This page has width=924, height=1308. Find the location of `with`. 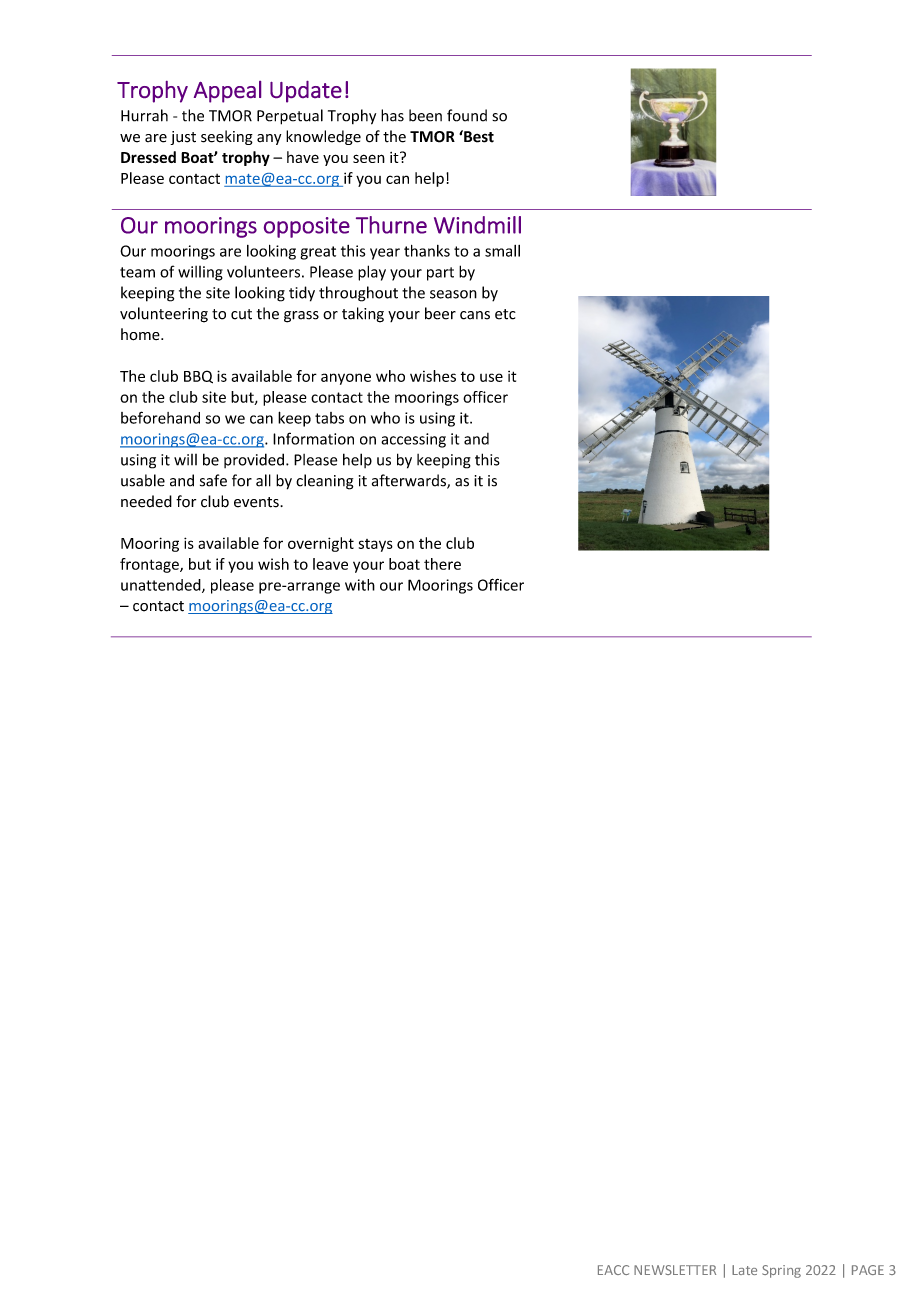

with is located at coordinates (360, 585).
